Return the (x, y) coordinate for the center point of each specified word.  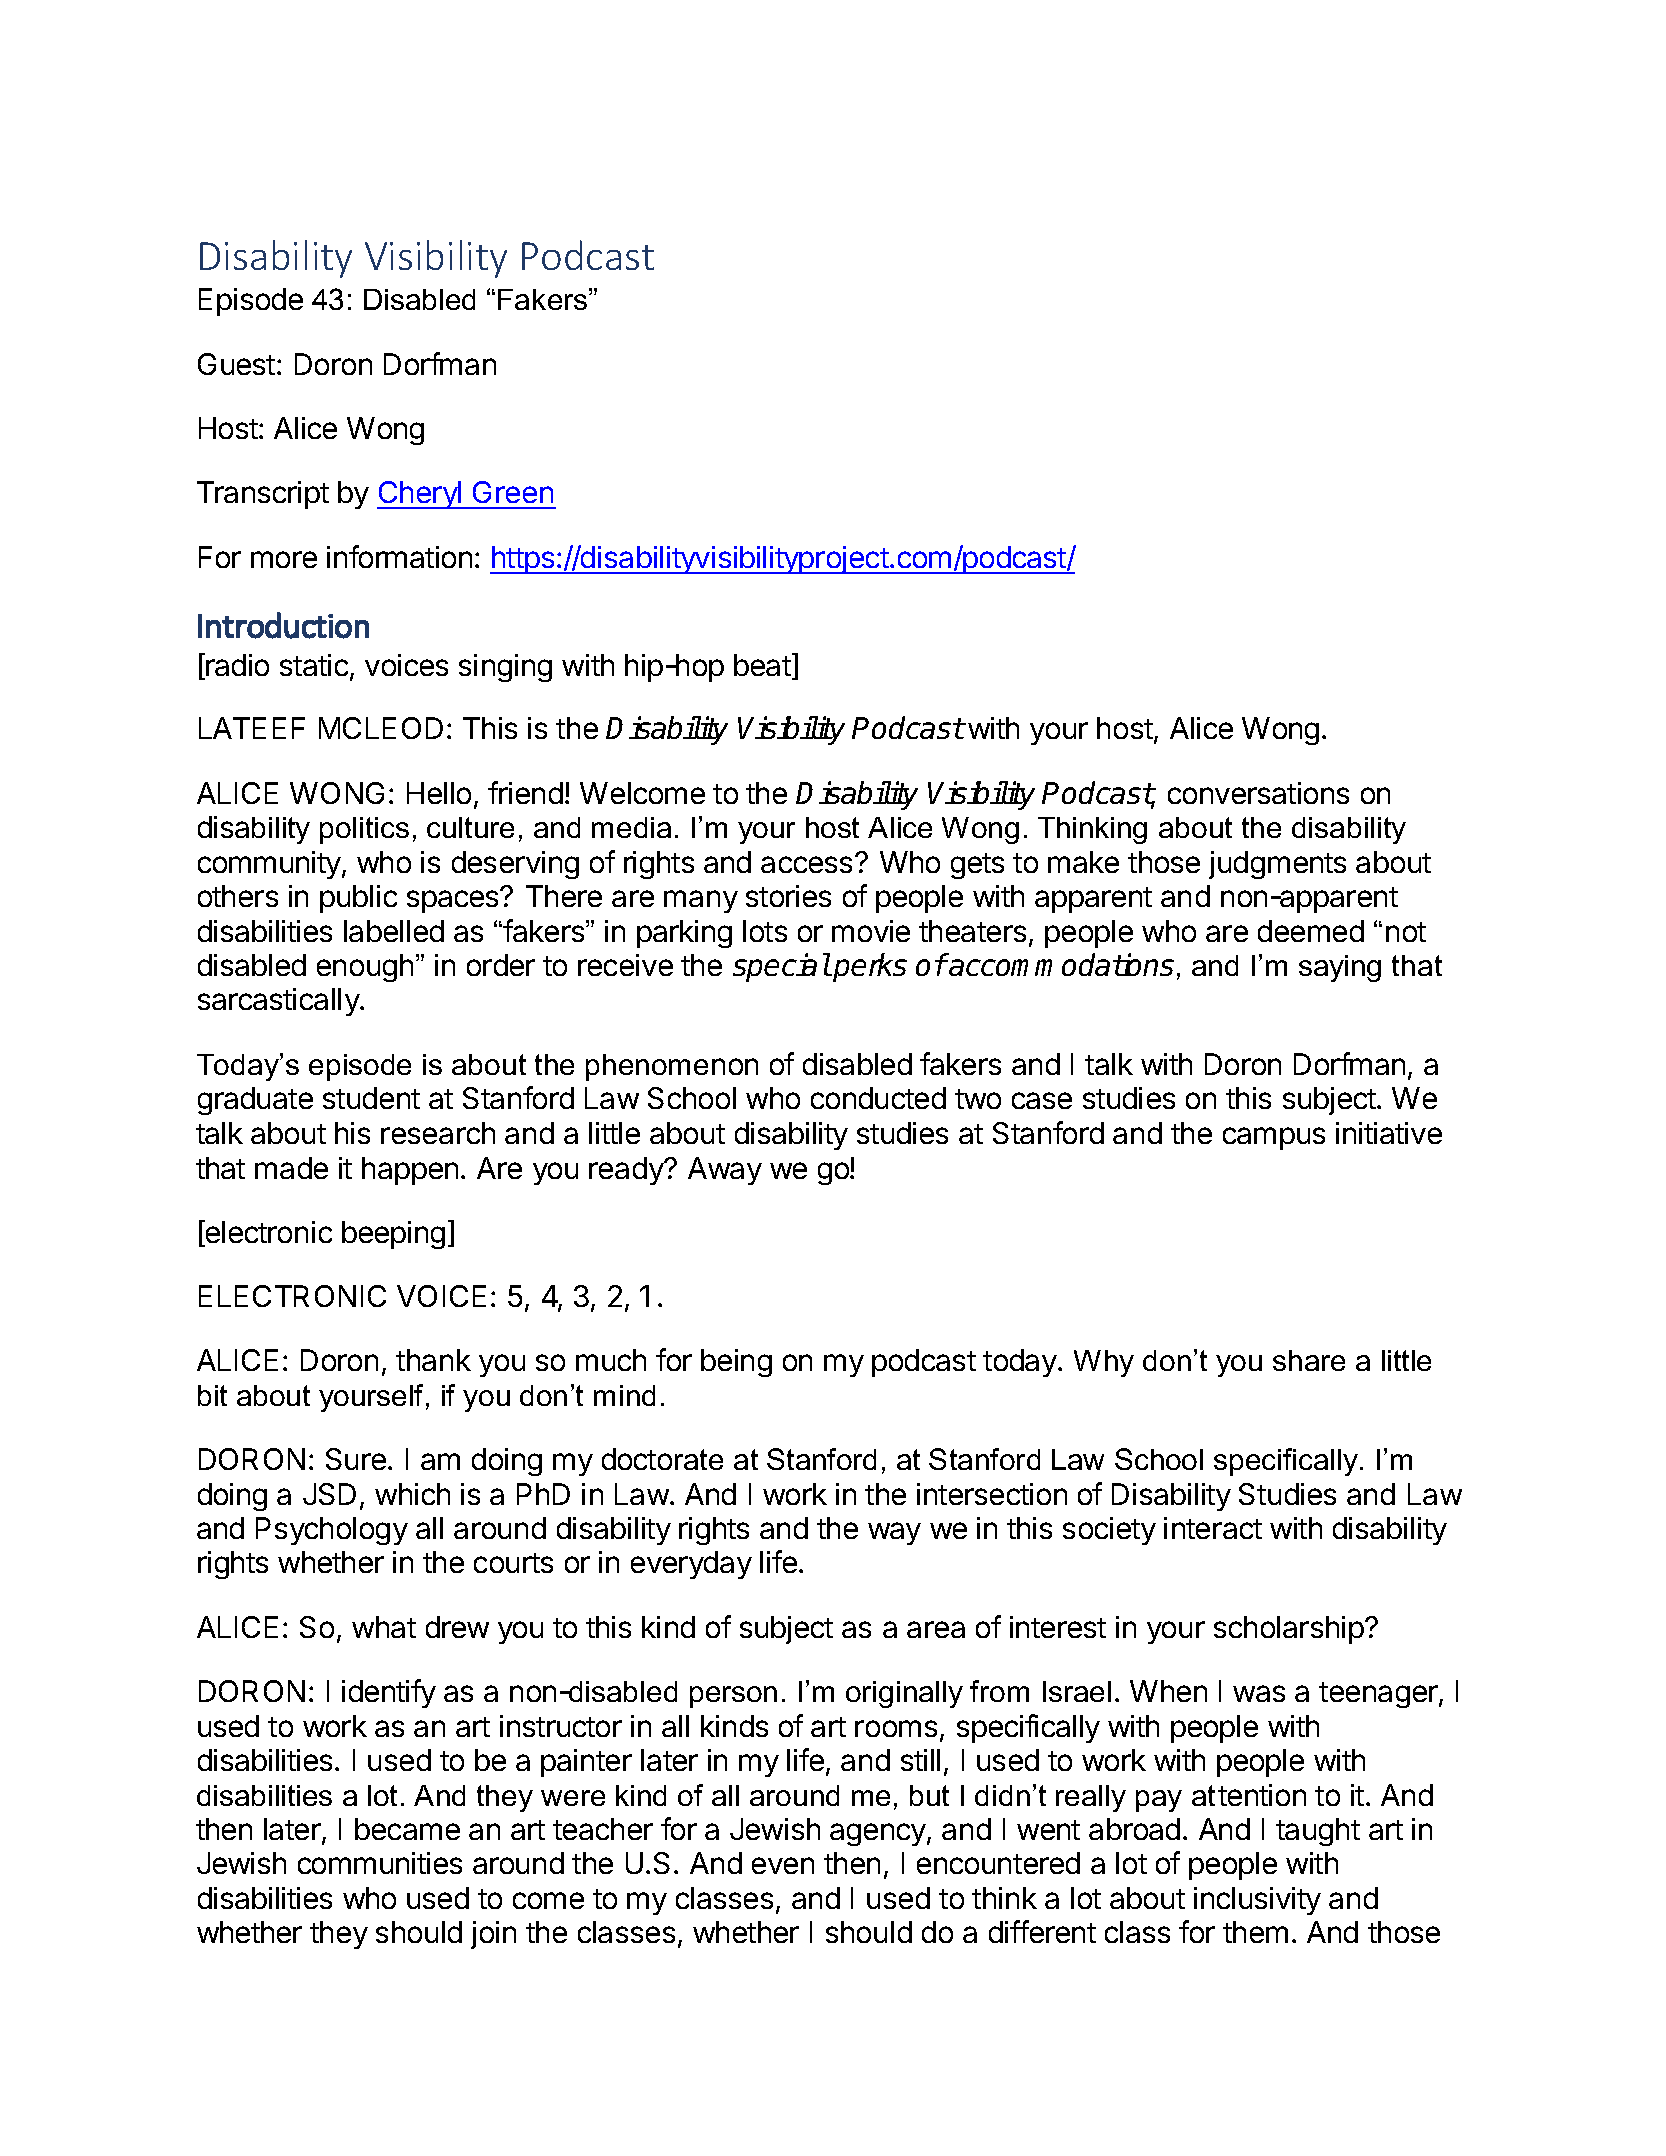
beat (762, 665)
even (783, 1865)
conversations (1258, 793)
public (358, 899)
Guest (236, 364)
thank (433, 1360)
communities (380, 1863)
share (1309, 1360)
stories (788, 896)
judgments (1277, 865)
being (736, 1363)
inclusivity (1257, 1901)
